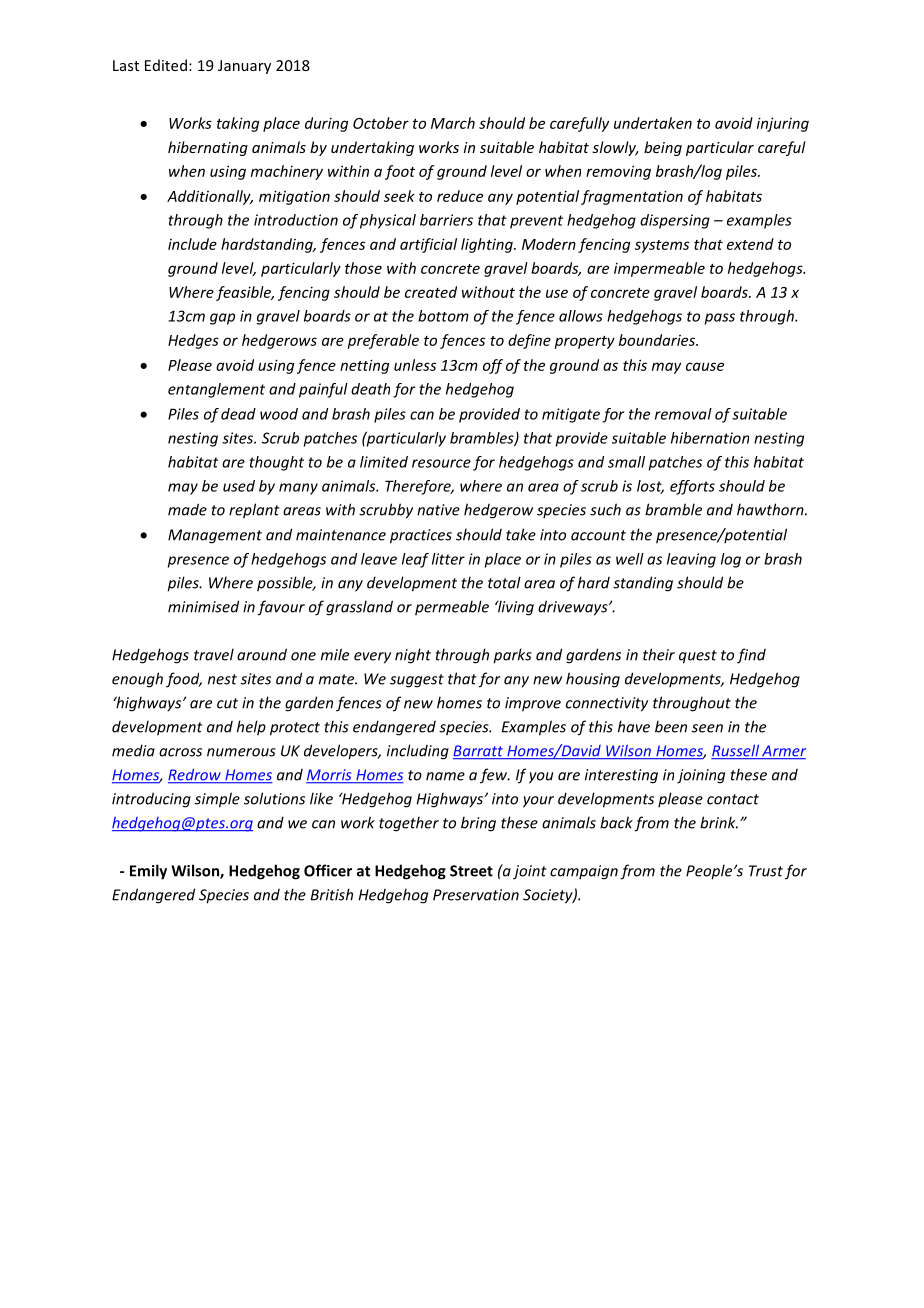  What do you see at coordinates (471, 871) in the image?
I see `Street` at bounding box center [471, 871].
